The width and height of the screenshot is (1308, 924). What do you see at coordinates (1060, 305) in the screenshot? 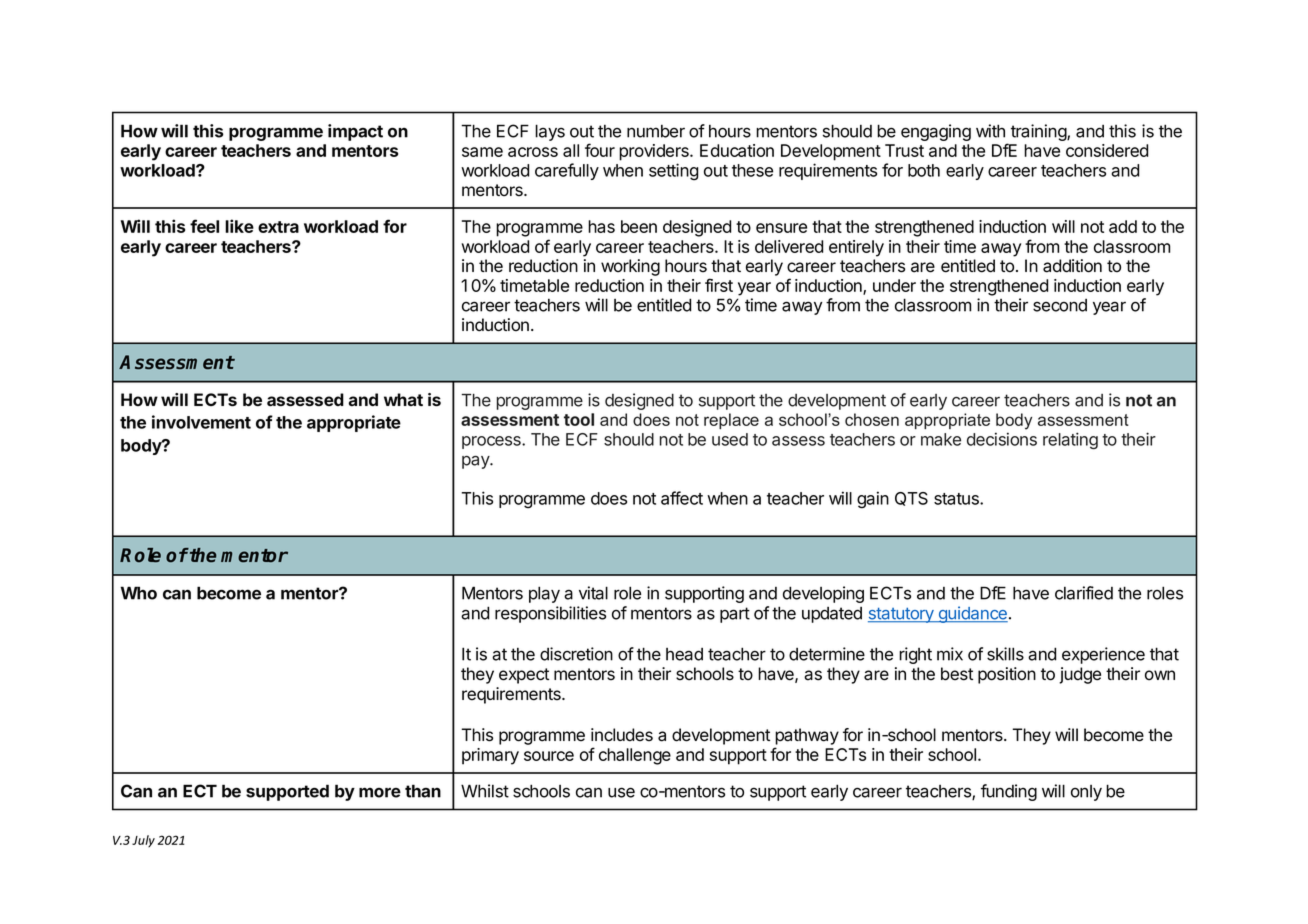
I see `second` at bounding box center [1060, 305].
